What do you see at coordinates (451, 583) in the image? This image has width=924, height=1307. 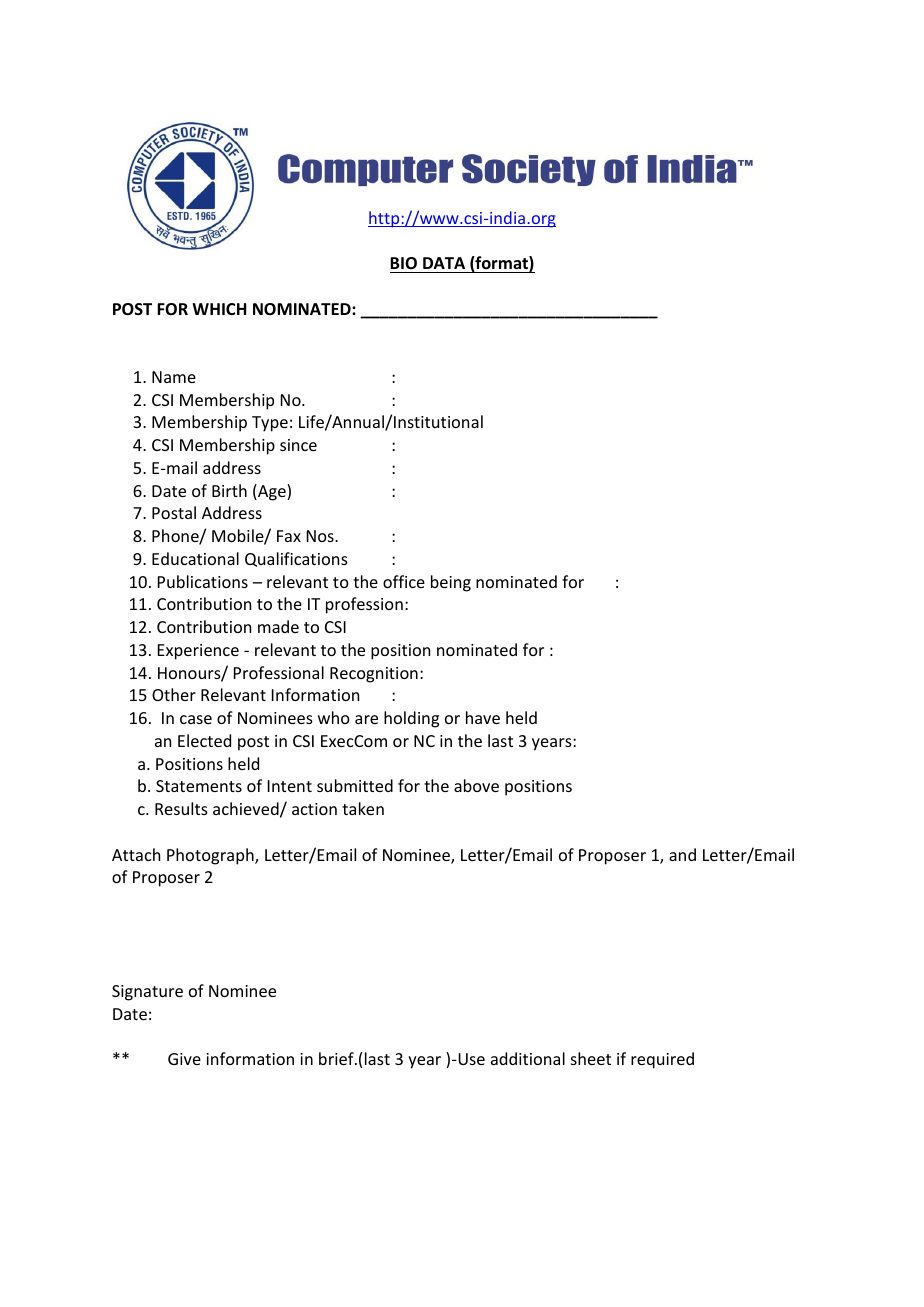 I see `being` at bounding box center [451, 583].
